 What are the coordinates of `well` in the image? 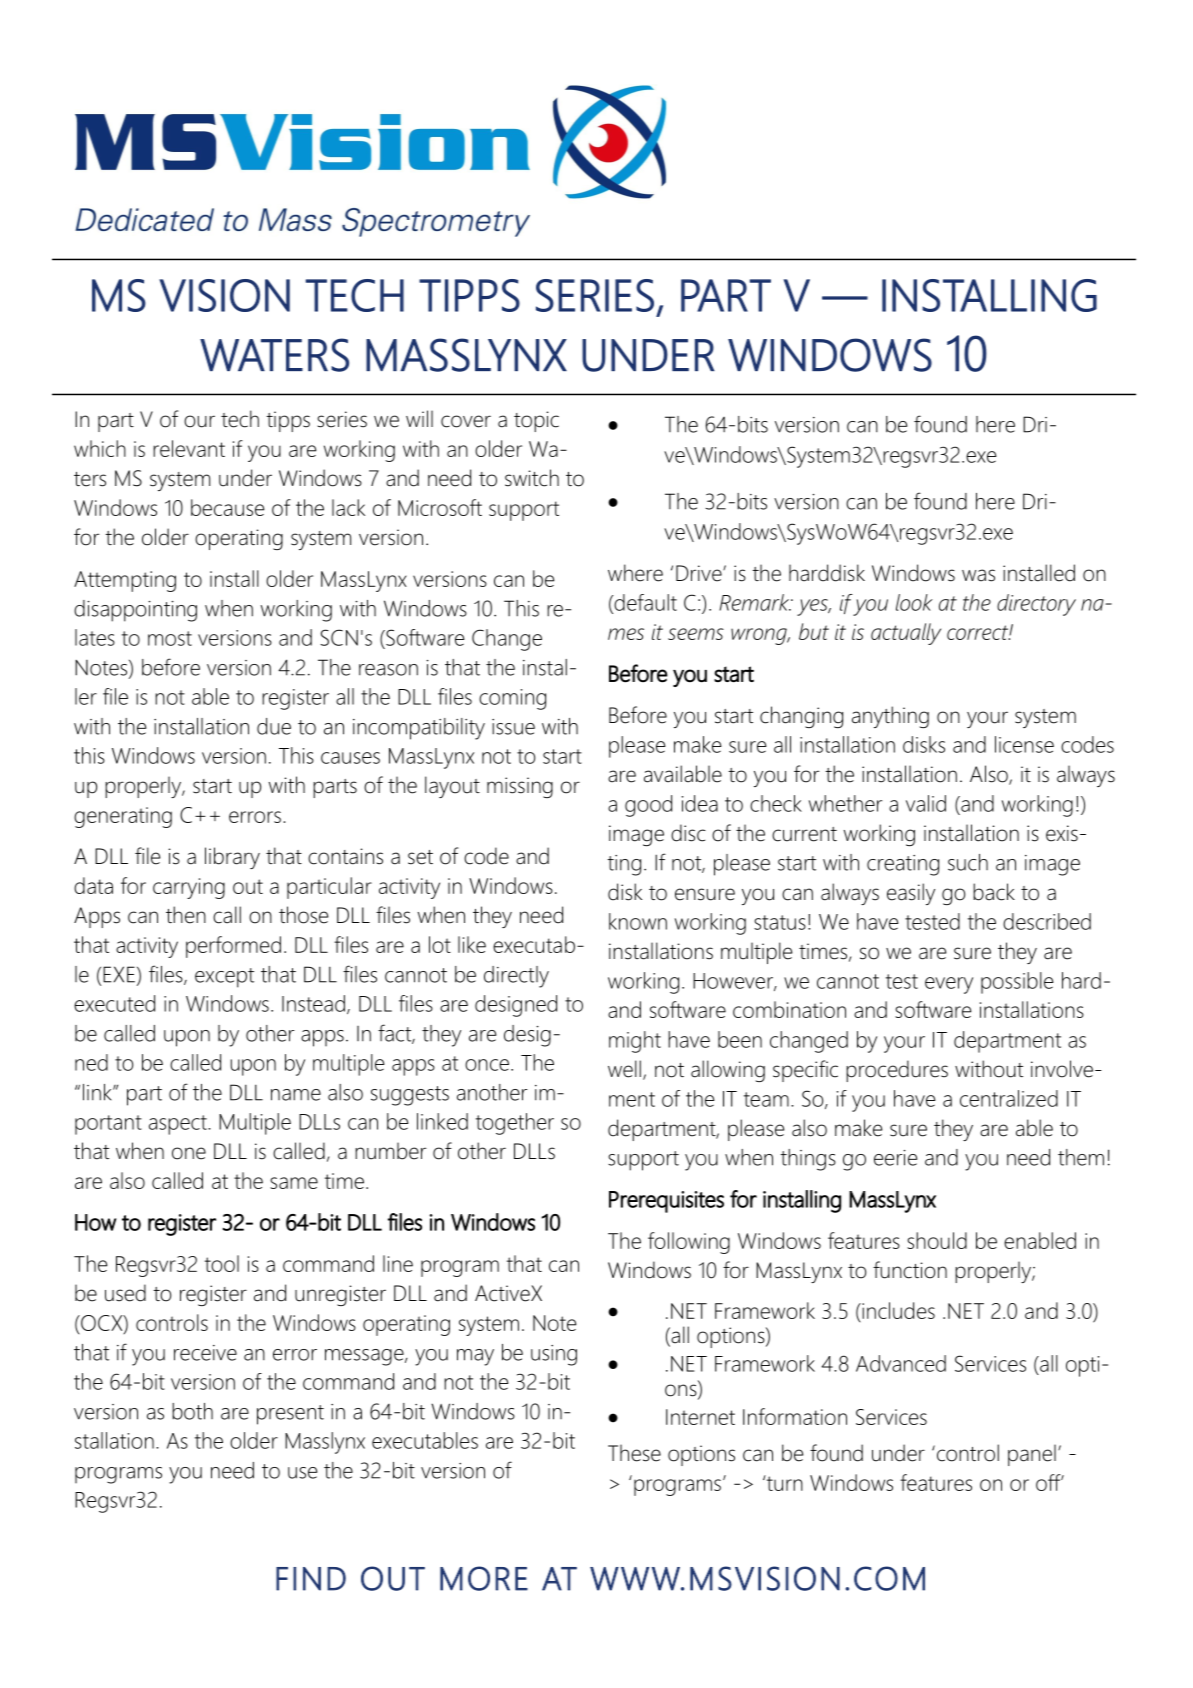 It's located at (624, 1069).
